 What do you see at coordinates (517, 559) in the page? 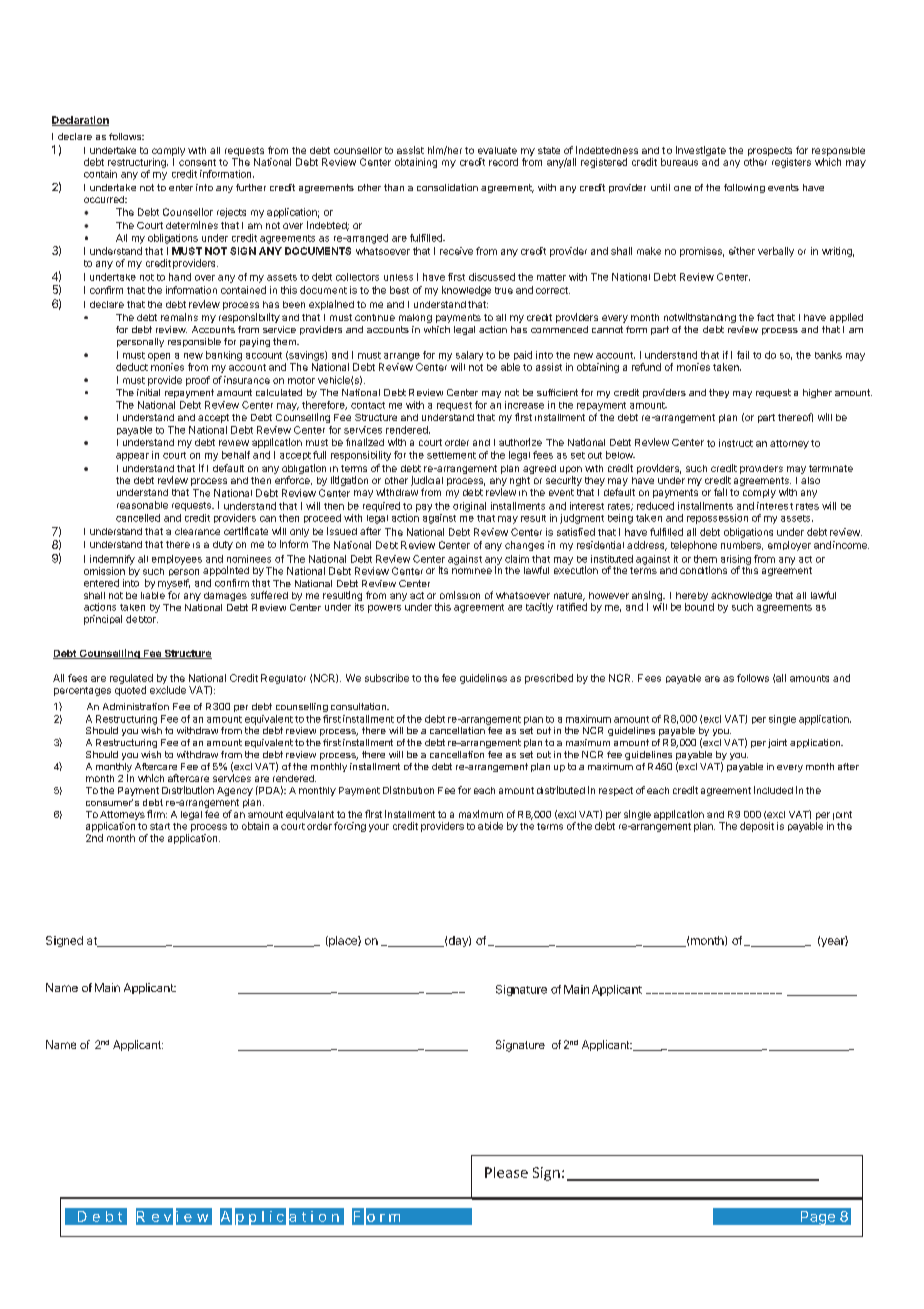
I see `claim` at bounding box center [517, 559].
